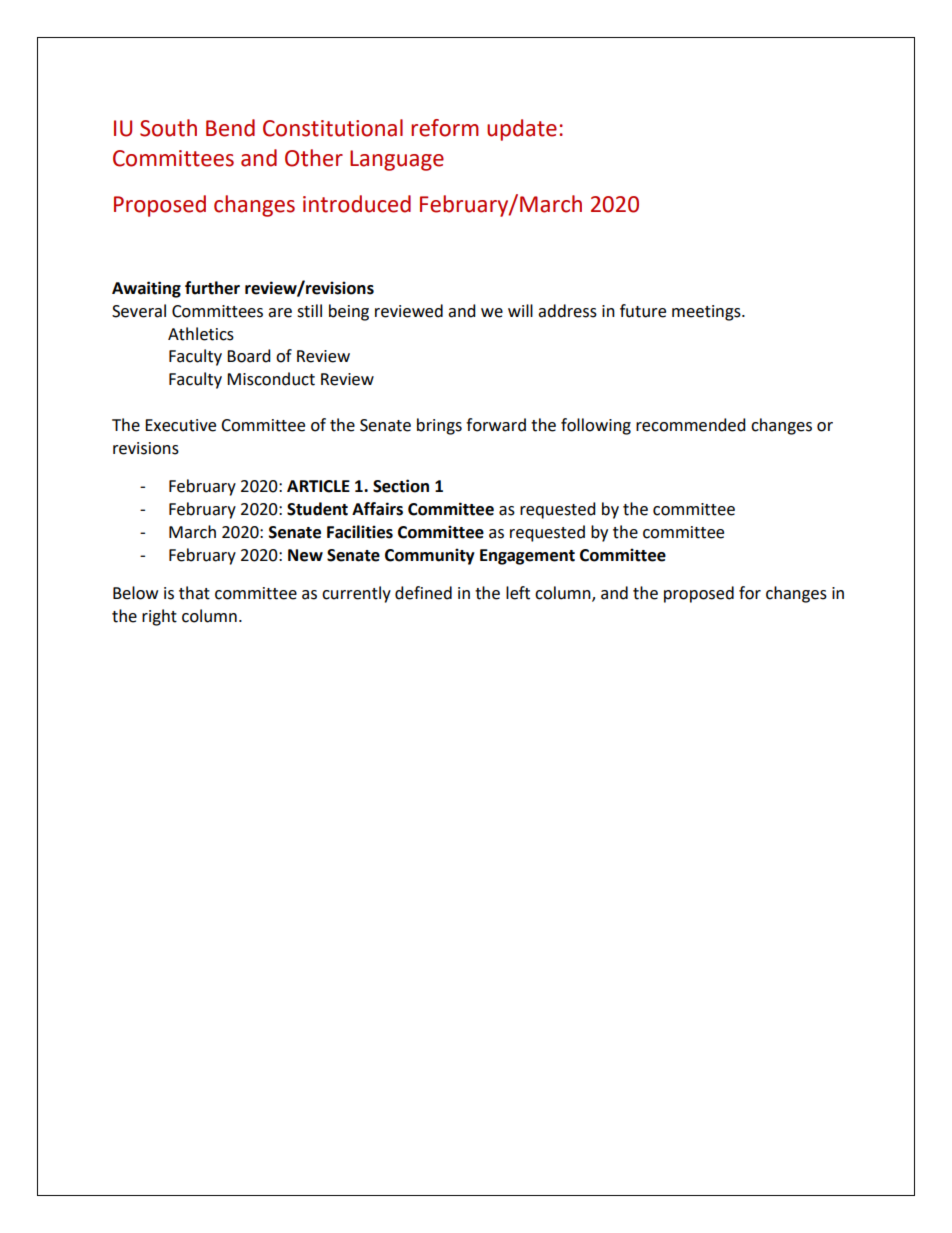 This image has width=952, height=1233. Describe the element at coordinates (522, 130) in the image. I see `update` at that location.
